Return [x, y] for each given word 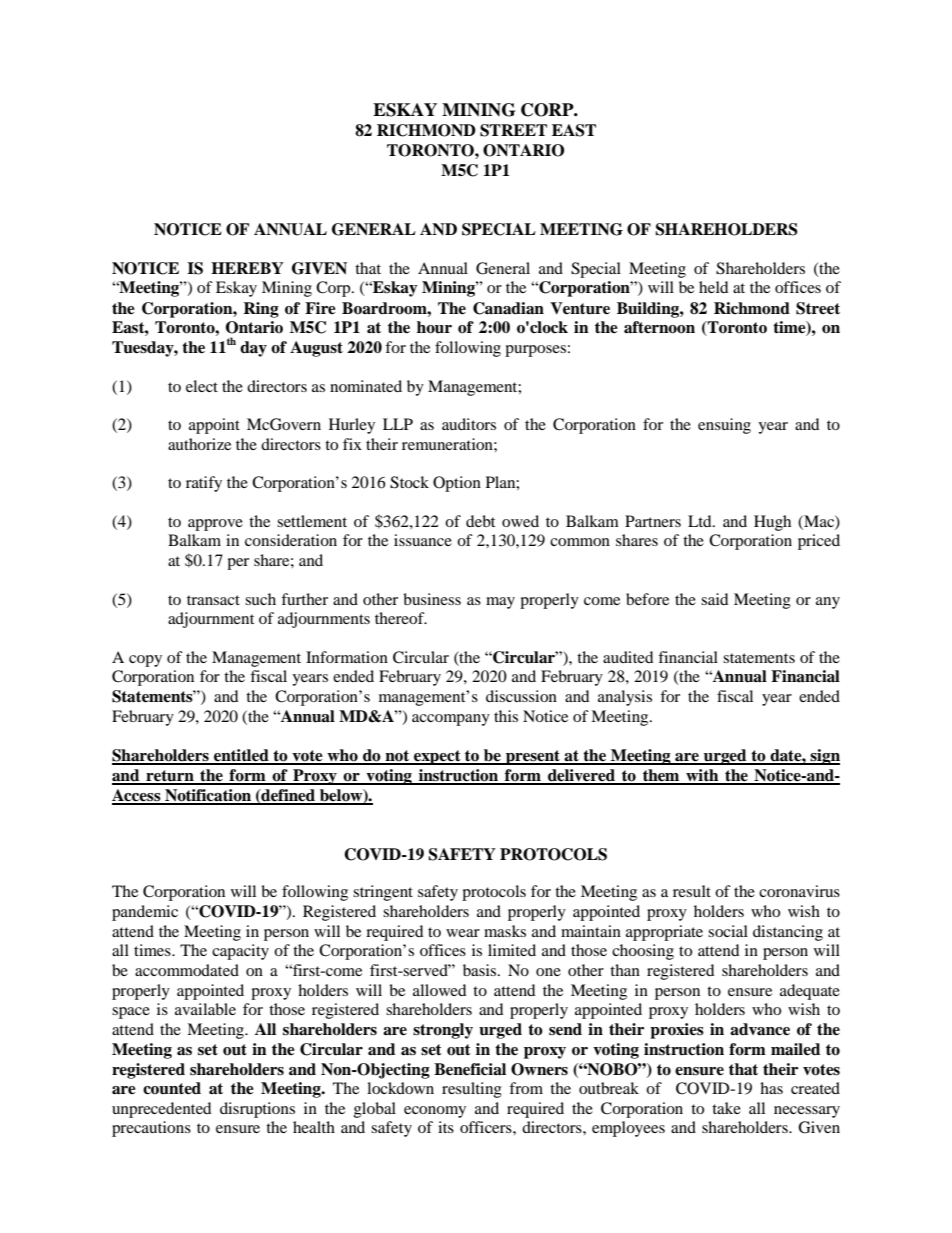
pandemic [145, 913]
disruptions [257, 1110]
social [728, 931]
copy [145, 661]
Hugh [772, 523]
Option [457, 484]
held [713, 287]
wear [463, 933]
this [506, 716]
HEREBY [247, 268]
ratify [204, 484]
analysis [625, 698]
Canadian [508, 308]
